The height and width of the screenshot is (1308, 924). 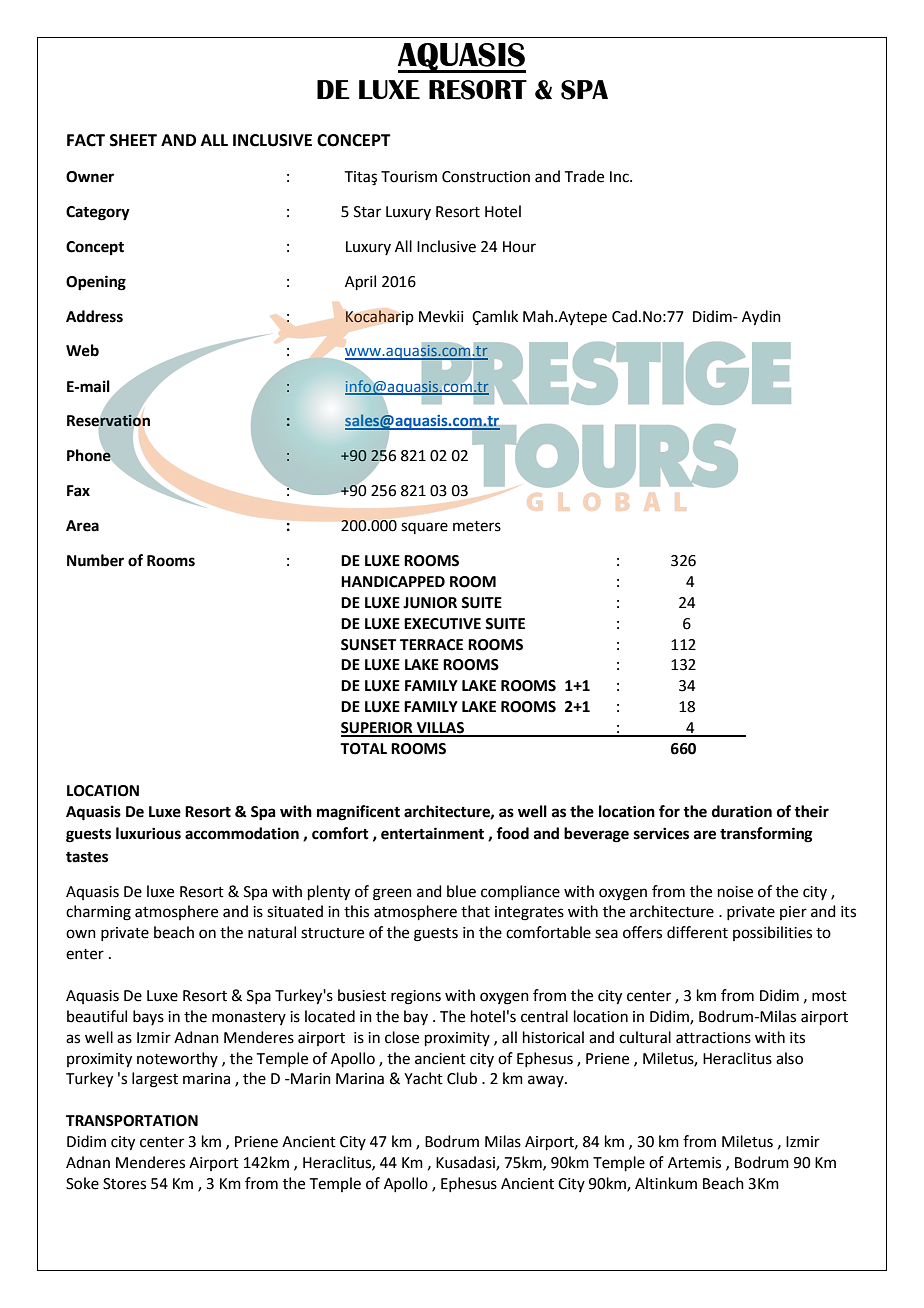 What do you see at coordinates (148, 833) in the screenshot?
I see `luxurious` at bounding box center [148, 833].
